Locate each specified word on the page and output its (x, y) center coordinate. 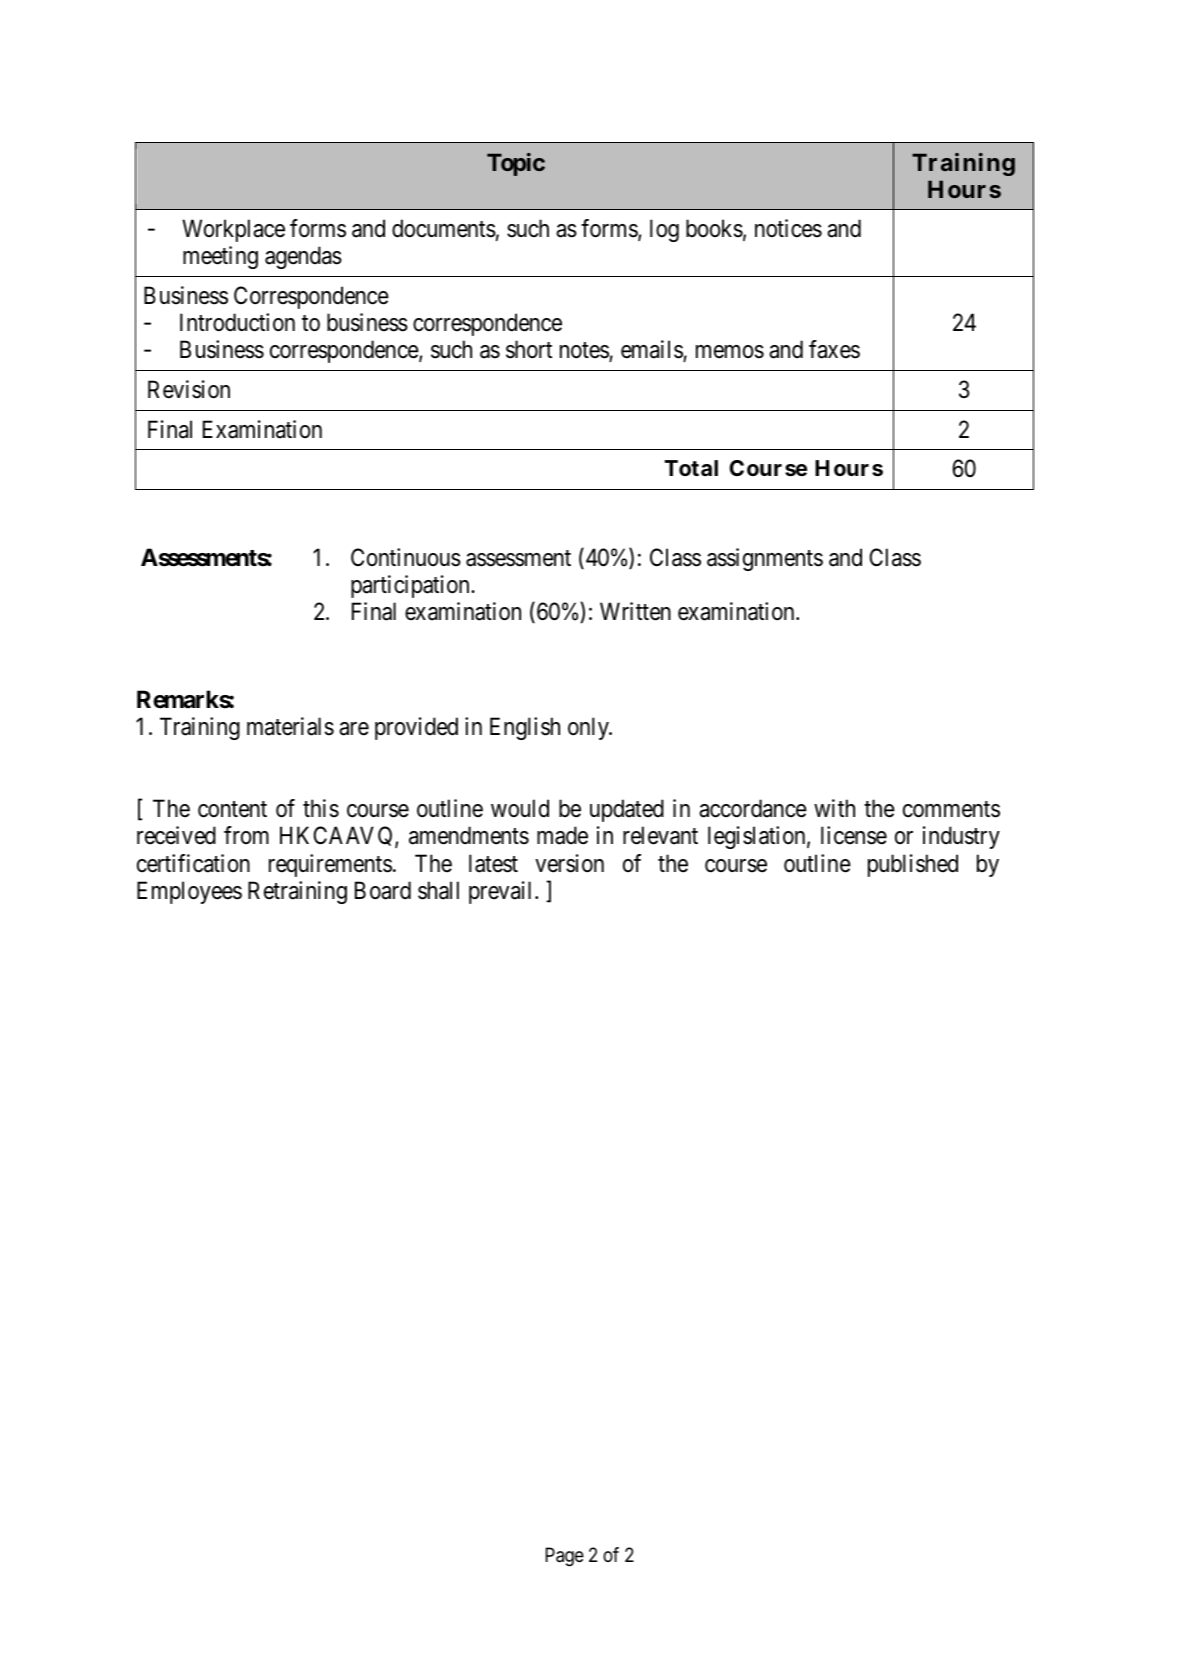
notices (788, 228)
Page (564, 1557)
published (913, 865)
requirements (330, 865)
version (569, 863)
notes (585, 352)
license (854, 835)
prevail (502, 892)
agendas (303, 257)
